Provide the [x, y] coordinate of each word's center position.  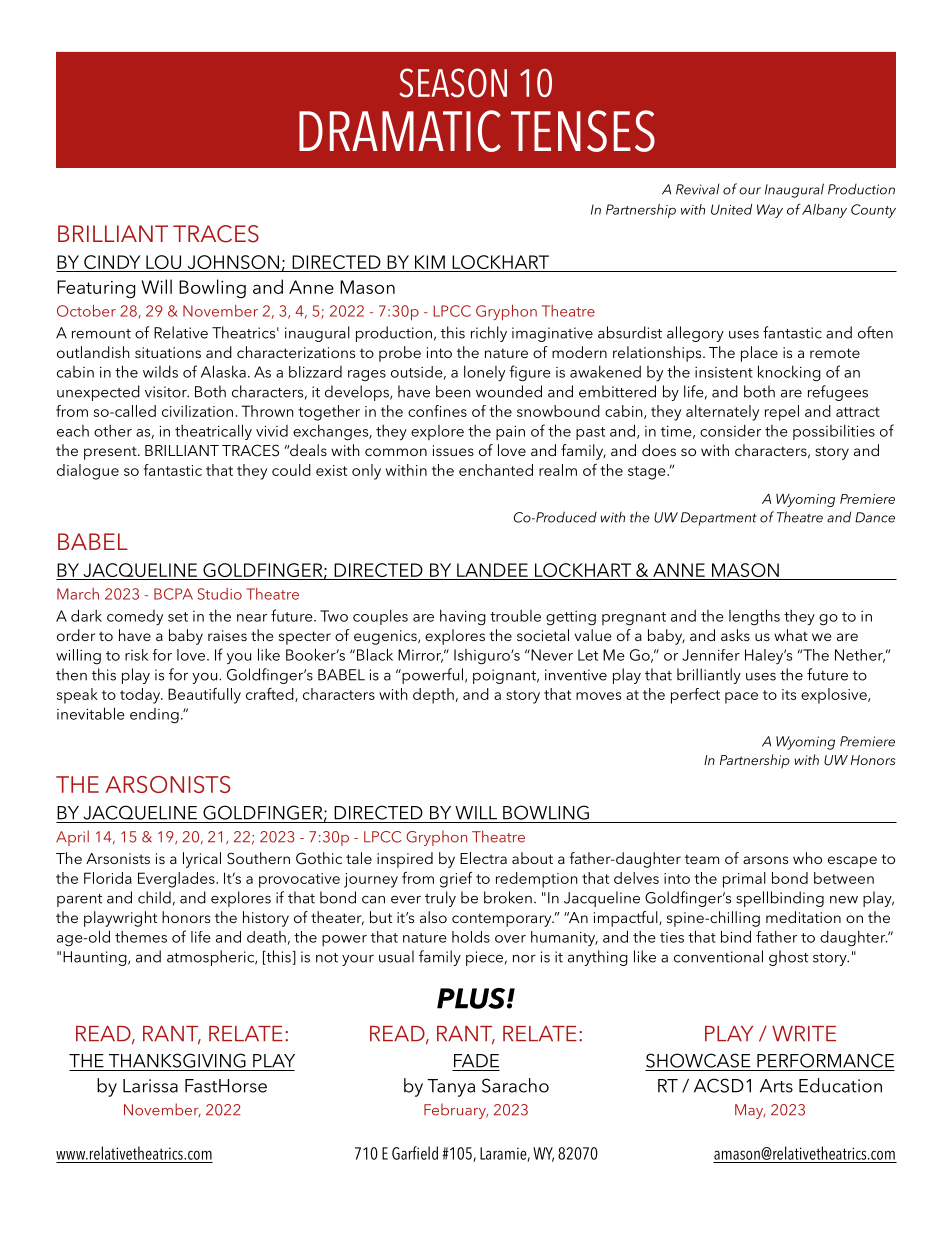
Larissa [150, 1086]
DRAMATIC [400, 131]
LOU [164, 263]
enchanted [496, 470]
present [111, 453]
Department [719, 519]
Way [770, 211]
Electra [483, 858]
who [807, 858]
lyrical [202, 860]
